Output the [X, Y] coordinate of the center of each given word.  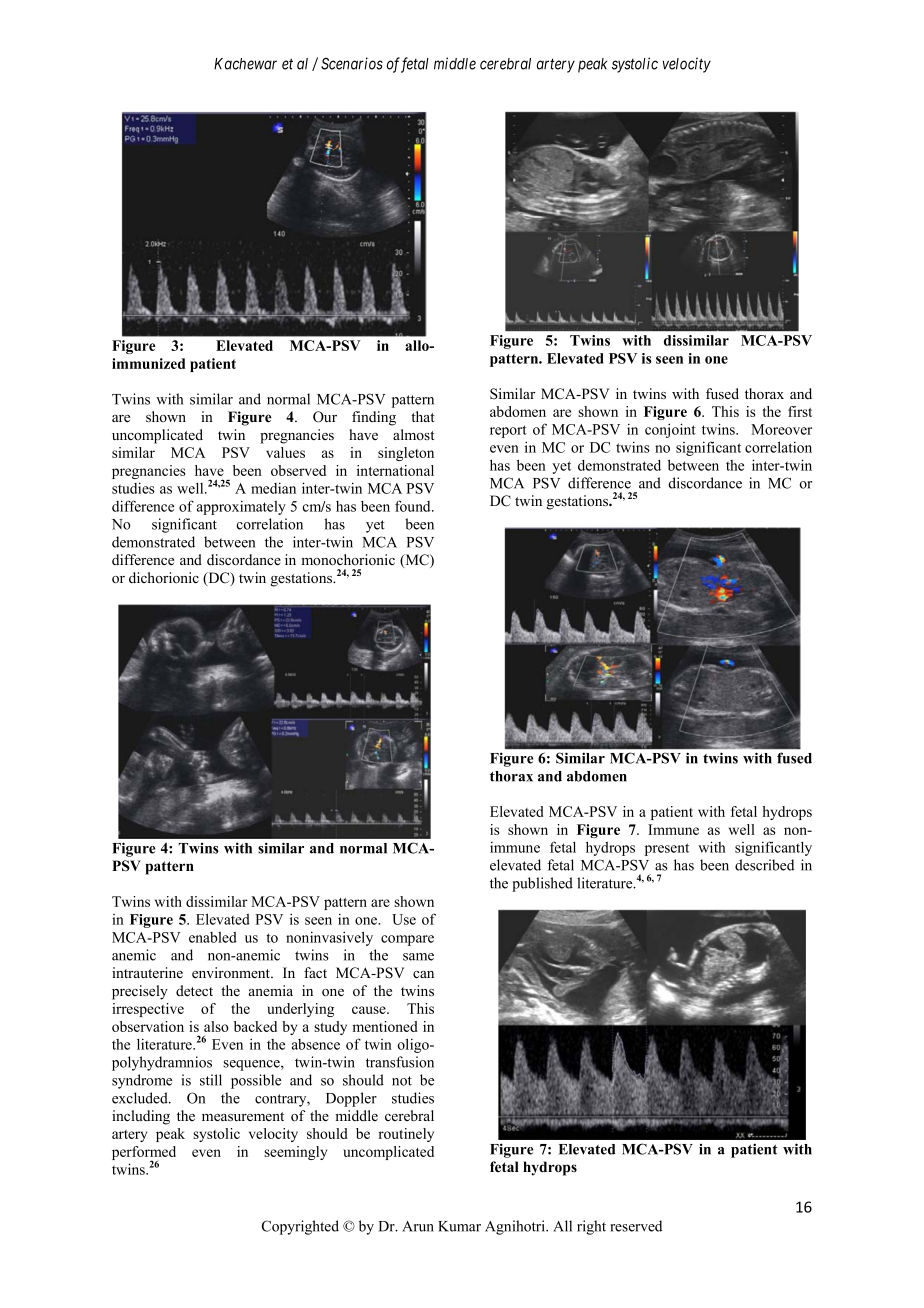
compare [407, 940]
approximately [241, 507]
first [800, 411]
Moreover [781, 429]
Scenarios [352, 63]
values [285, 452]
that [423, 416]
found [414, 506]
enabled [213, 937]
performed [144, 1154]
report [508, 431]
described [764, 865]
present [667, 849]
